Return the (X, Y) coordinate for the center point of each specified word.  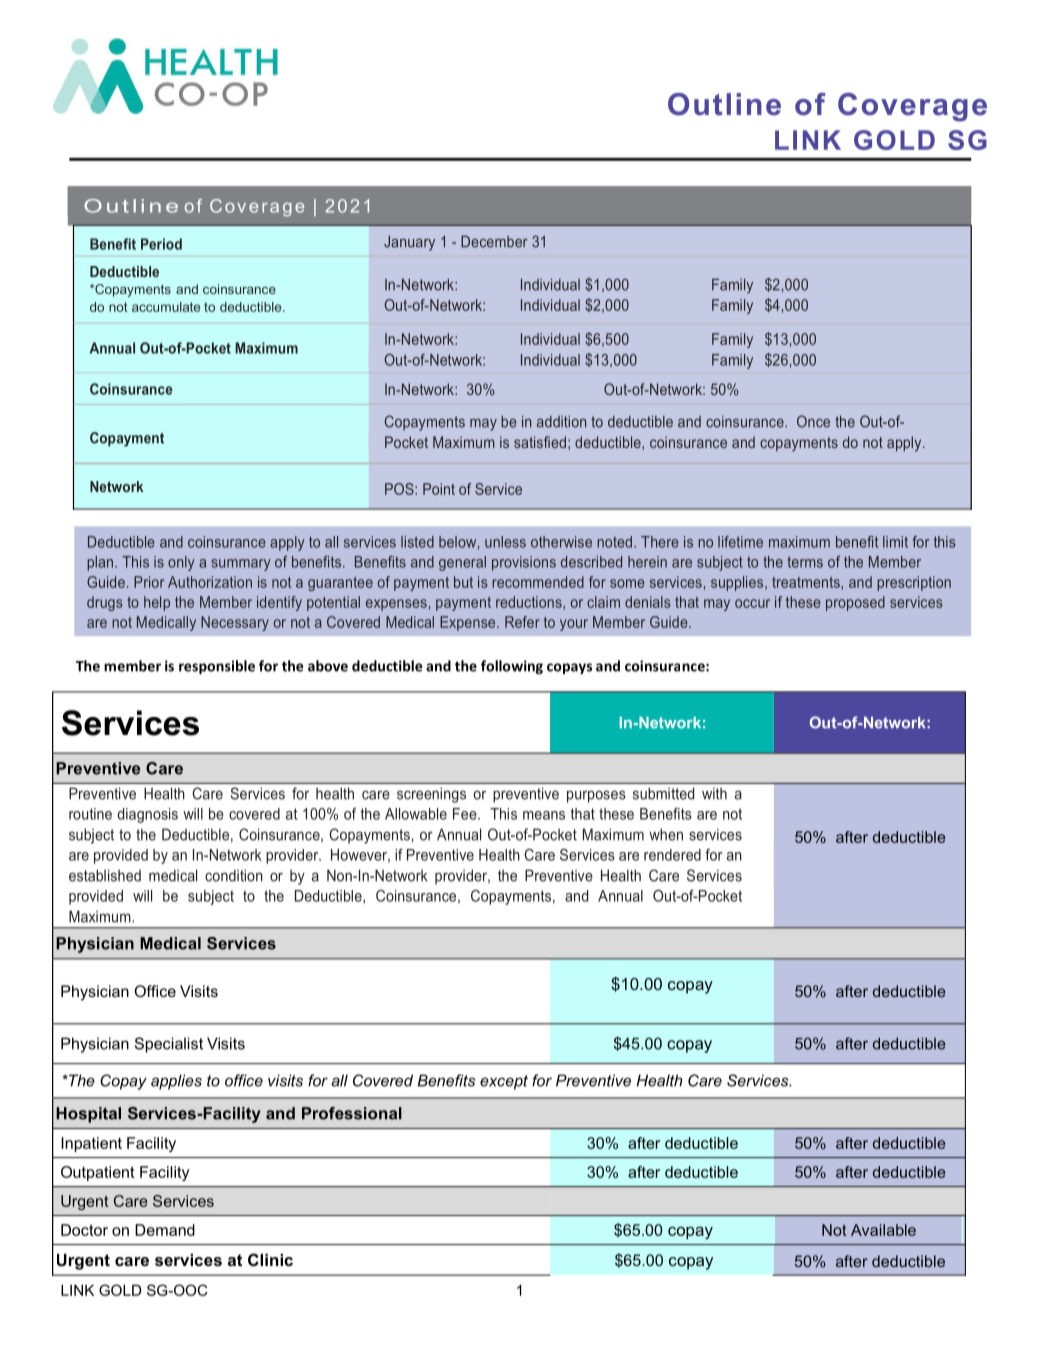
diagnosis (147, 815)
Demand (165, 1230)
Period (161, 244)
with (714, 793)
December (494, 241)
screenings (431, 795)
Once (813, 421)
